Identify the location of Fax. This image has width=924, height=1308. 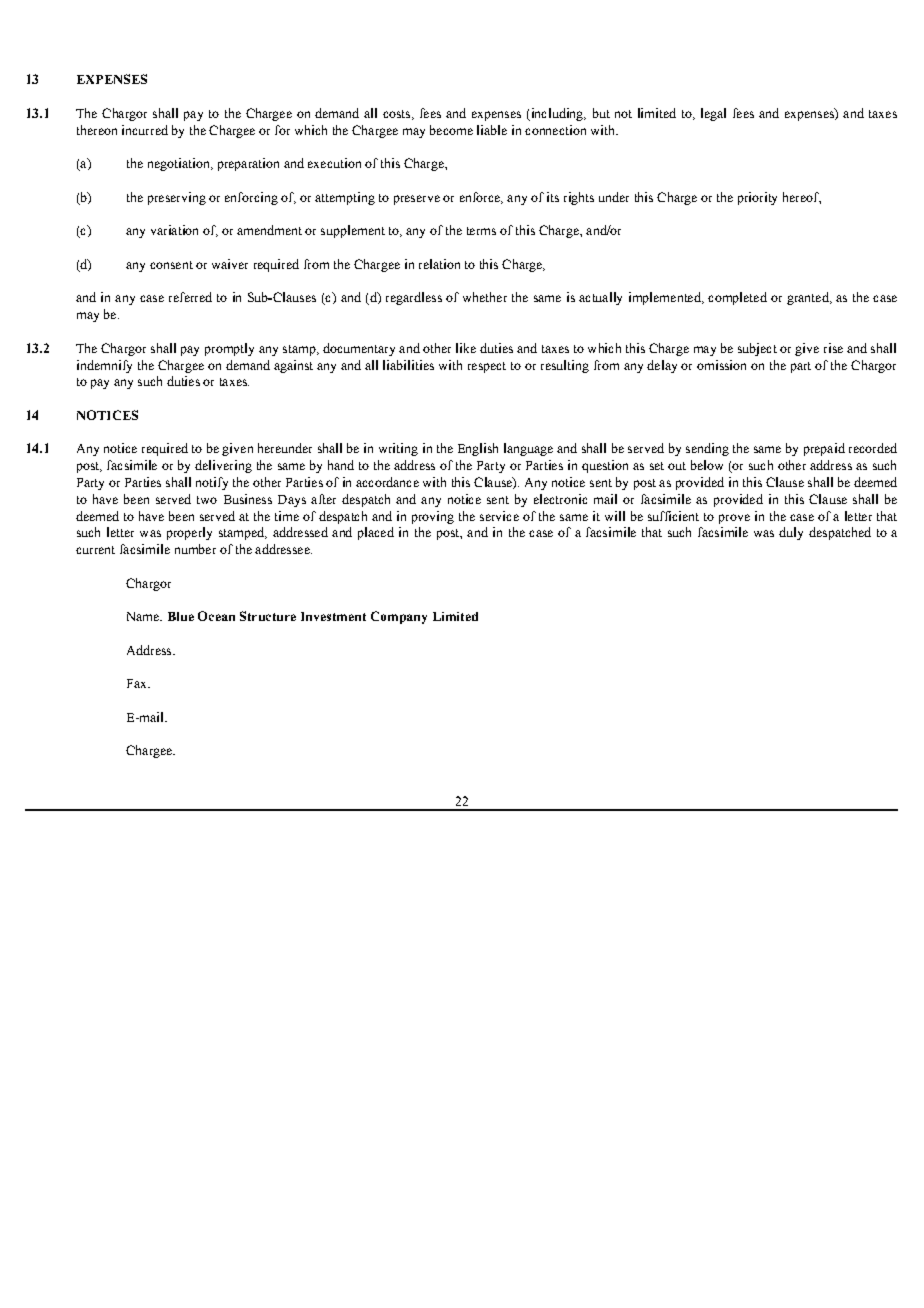
(138, 683).
